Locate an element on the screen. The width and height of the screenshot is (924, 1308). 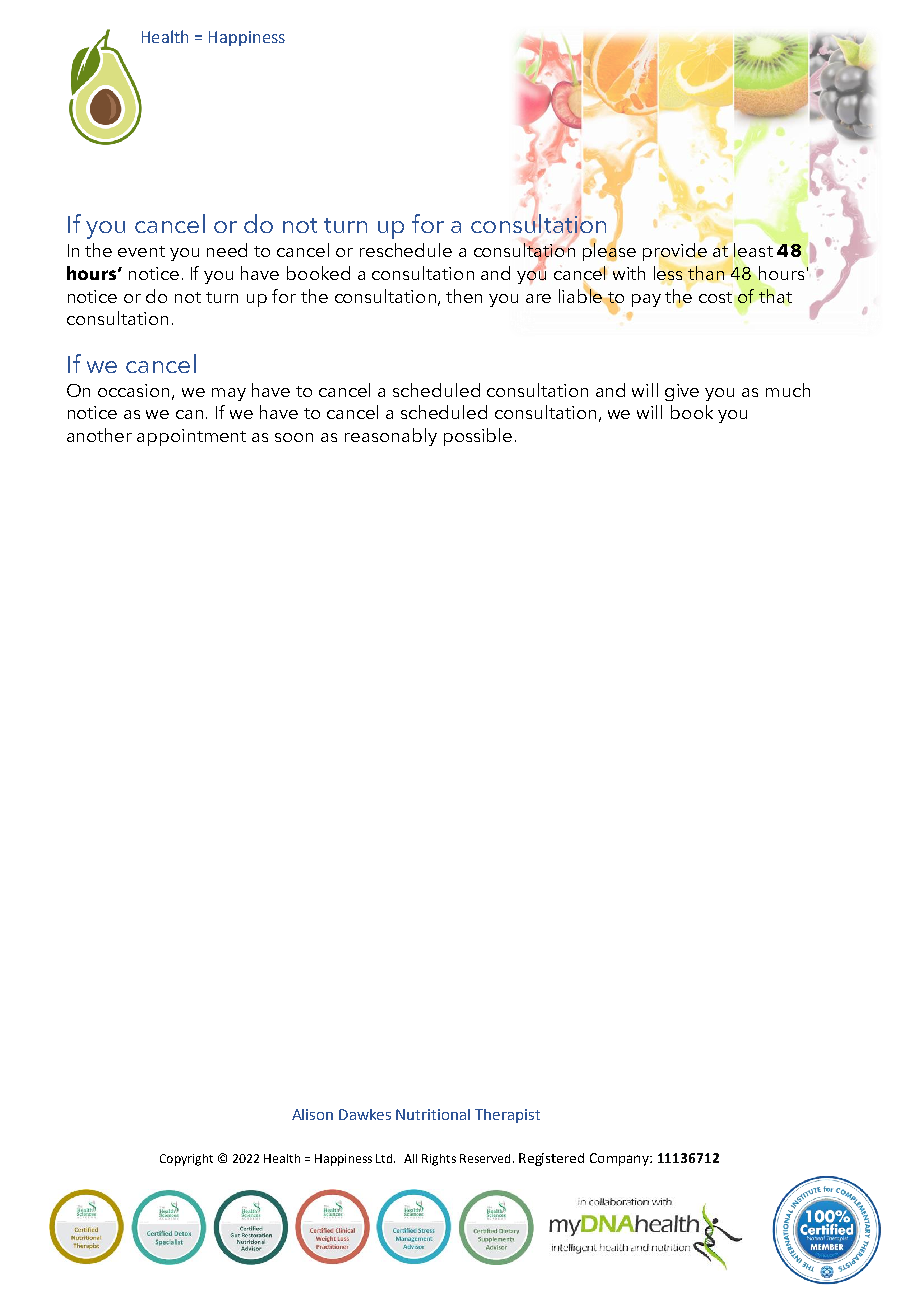
then is located at coordinates (464, 296).
